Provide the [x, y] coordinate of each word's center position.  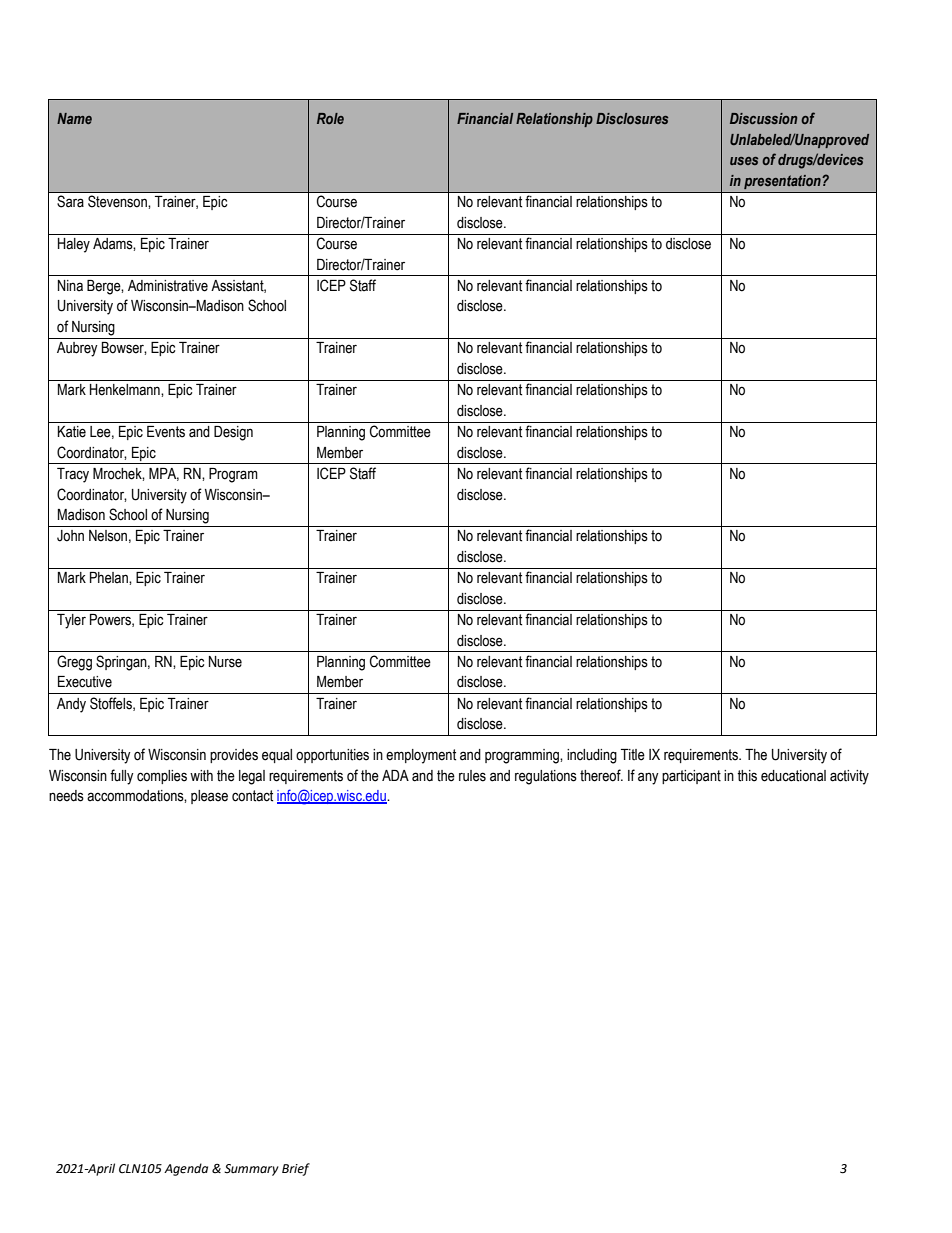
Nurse [225, 662]
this [747, 776]
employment [421, 756]
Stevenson [117, 201]
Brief [296, 1169]
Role [330, 118]
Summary [251, 1170]
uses [744, 161]
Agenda [186, 1169]
